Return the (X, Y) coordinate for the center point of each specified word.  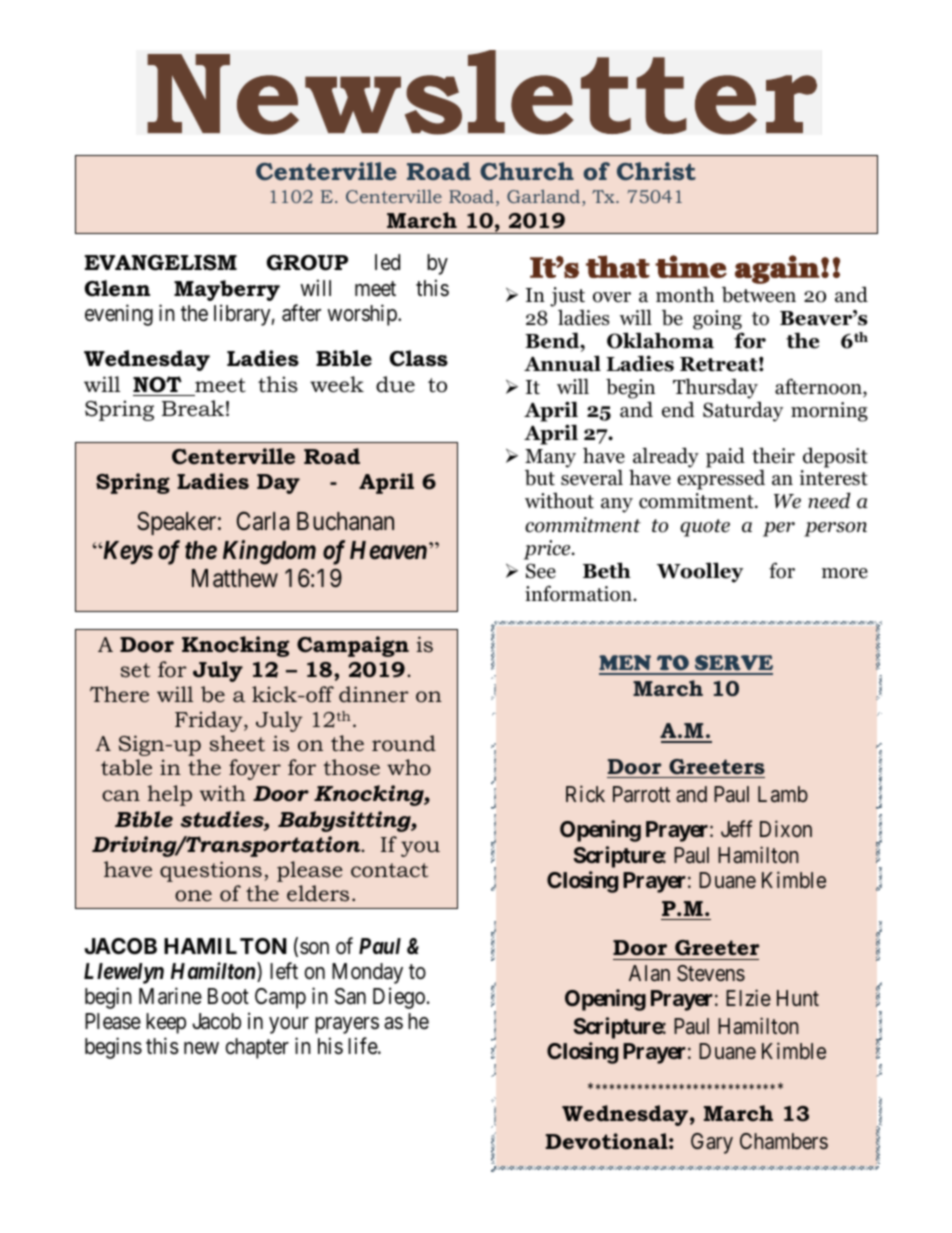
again (778, 269)
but (540, 477)
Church (527, 171)
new (201, 1048)
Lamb (783, 794)
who (409, 767)
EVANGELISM (161, 263)
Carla (263, 521)
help (170, 795)
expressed (721, 479)
